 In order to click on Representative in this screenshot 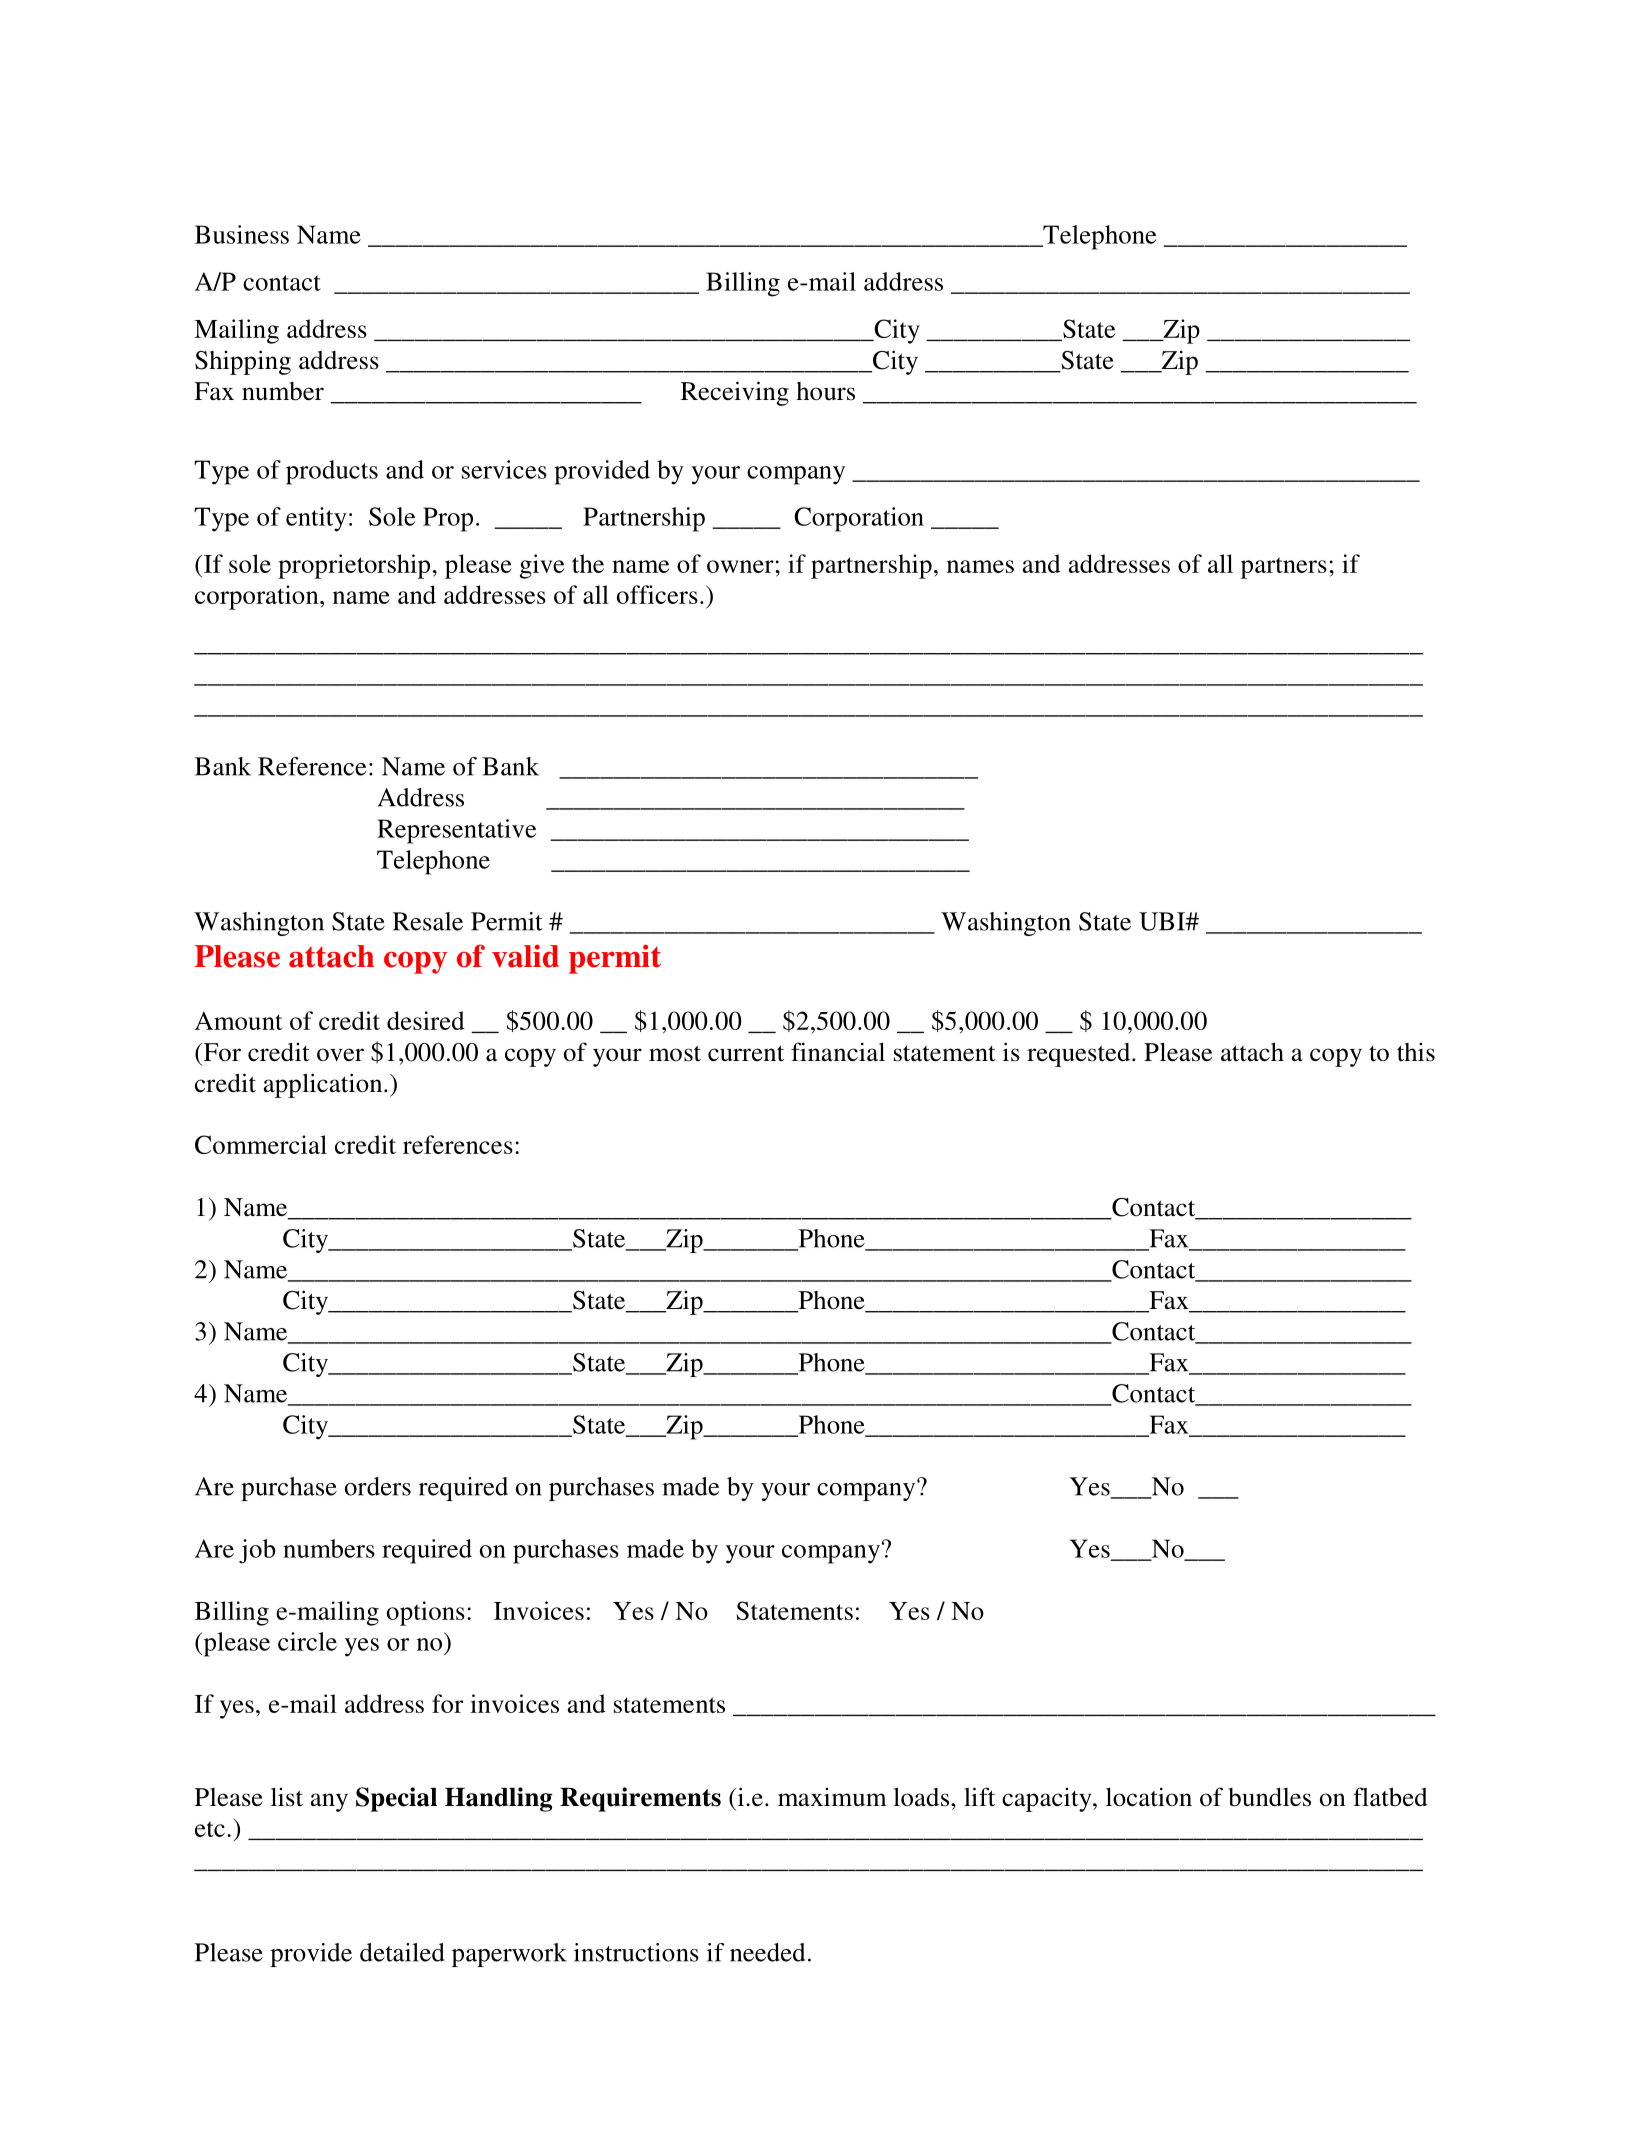, I will do `click(456, 831)`.
